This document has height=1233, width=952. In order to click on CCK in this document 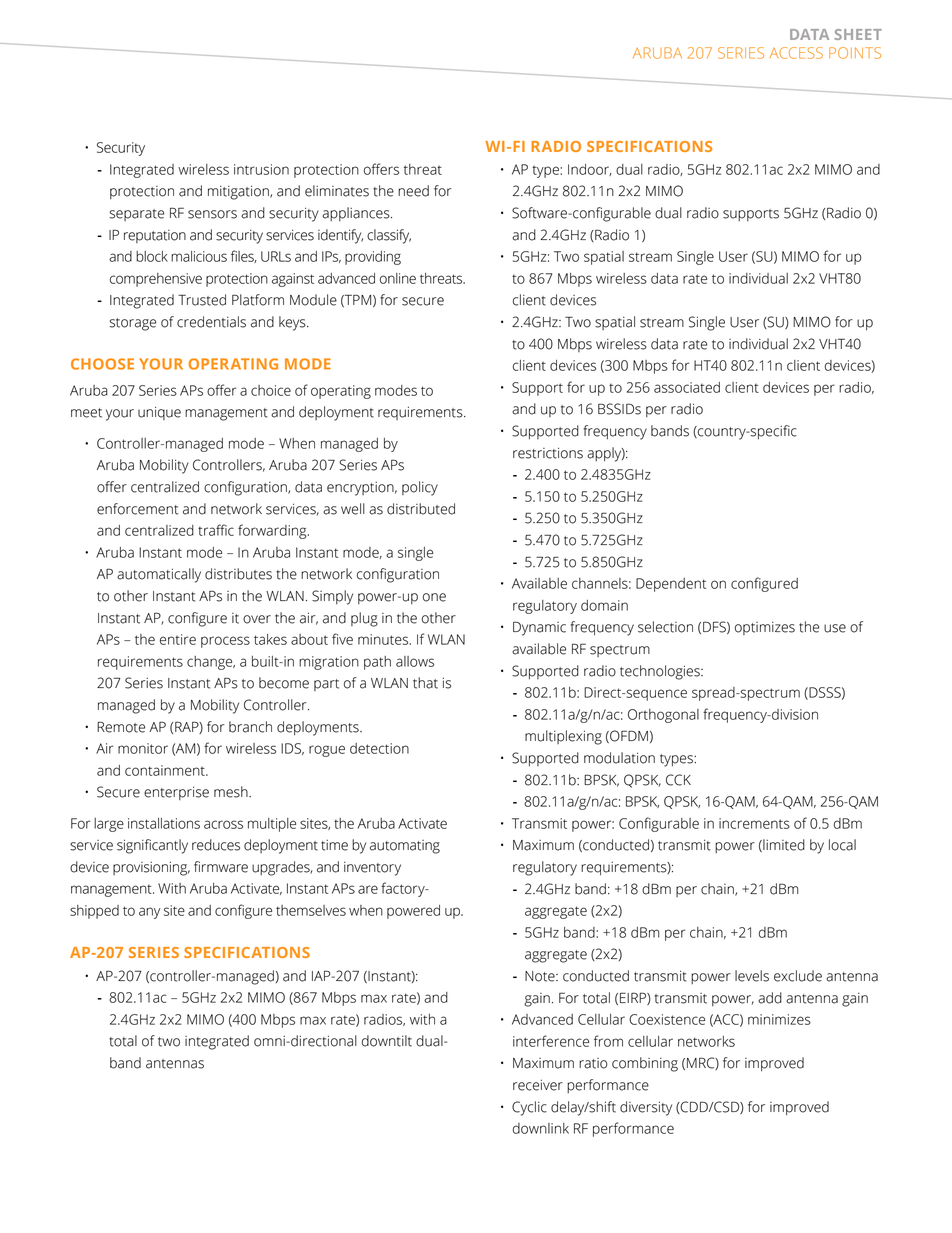, I will do `click(678, 780)`.
